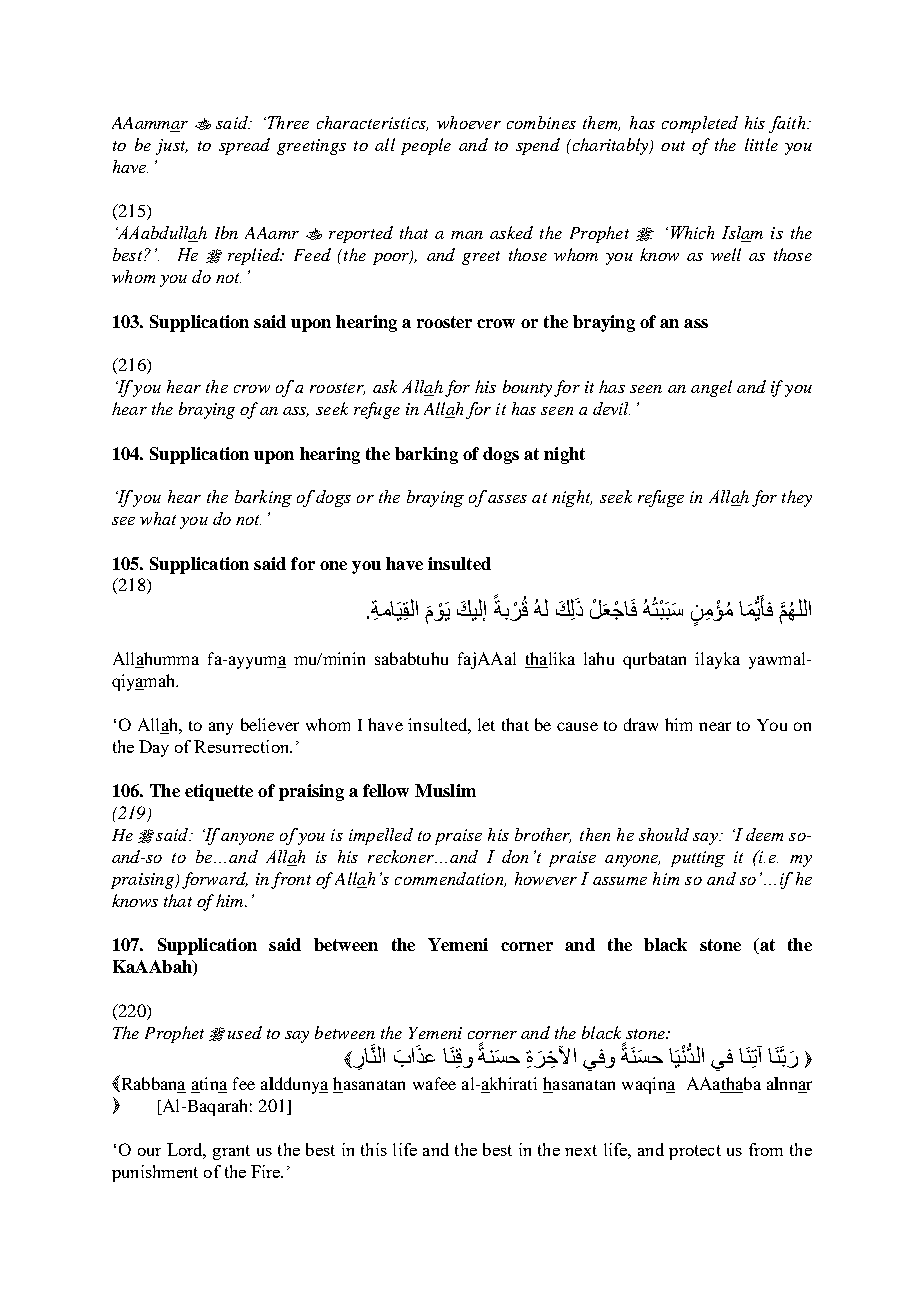 Image resolution: width=924 pixels, height=1308 pixels. What do you see at coordinates (546, 878) in the screenshot?
I see `however` at bounding box center [546, 878].
